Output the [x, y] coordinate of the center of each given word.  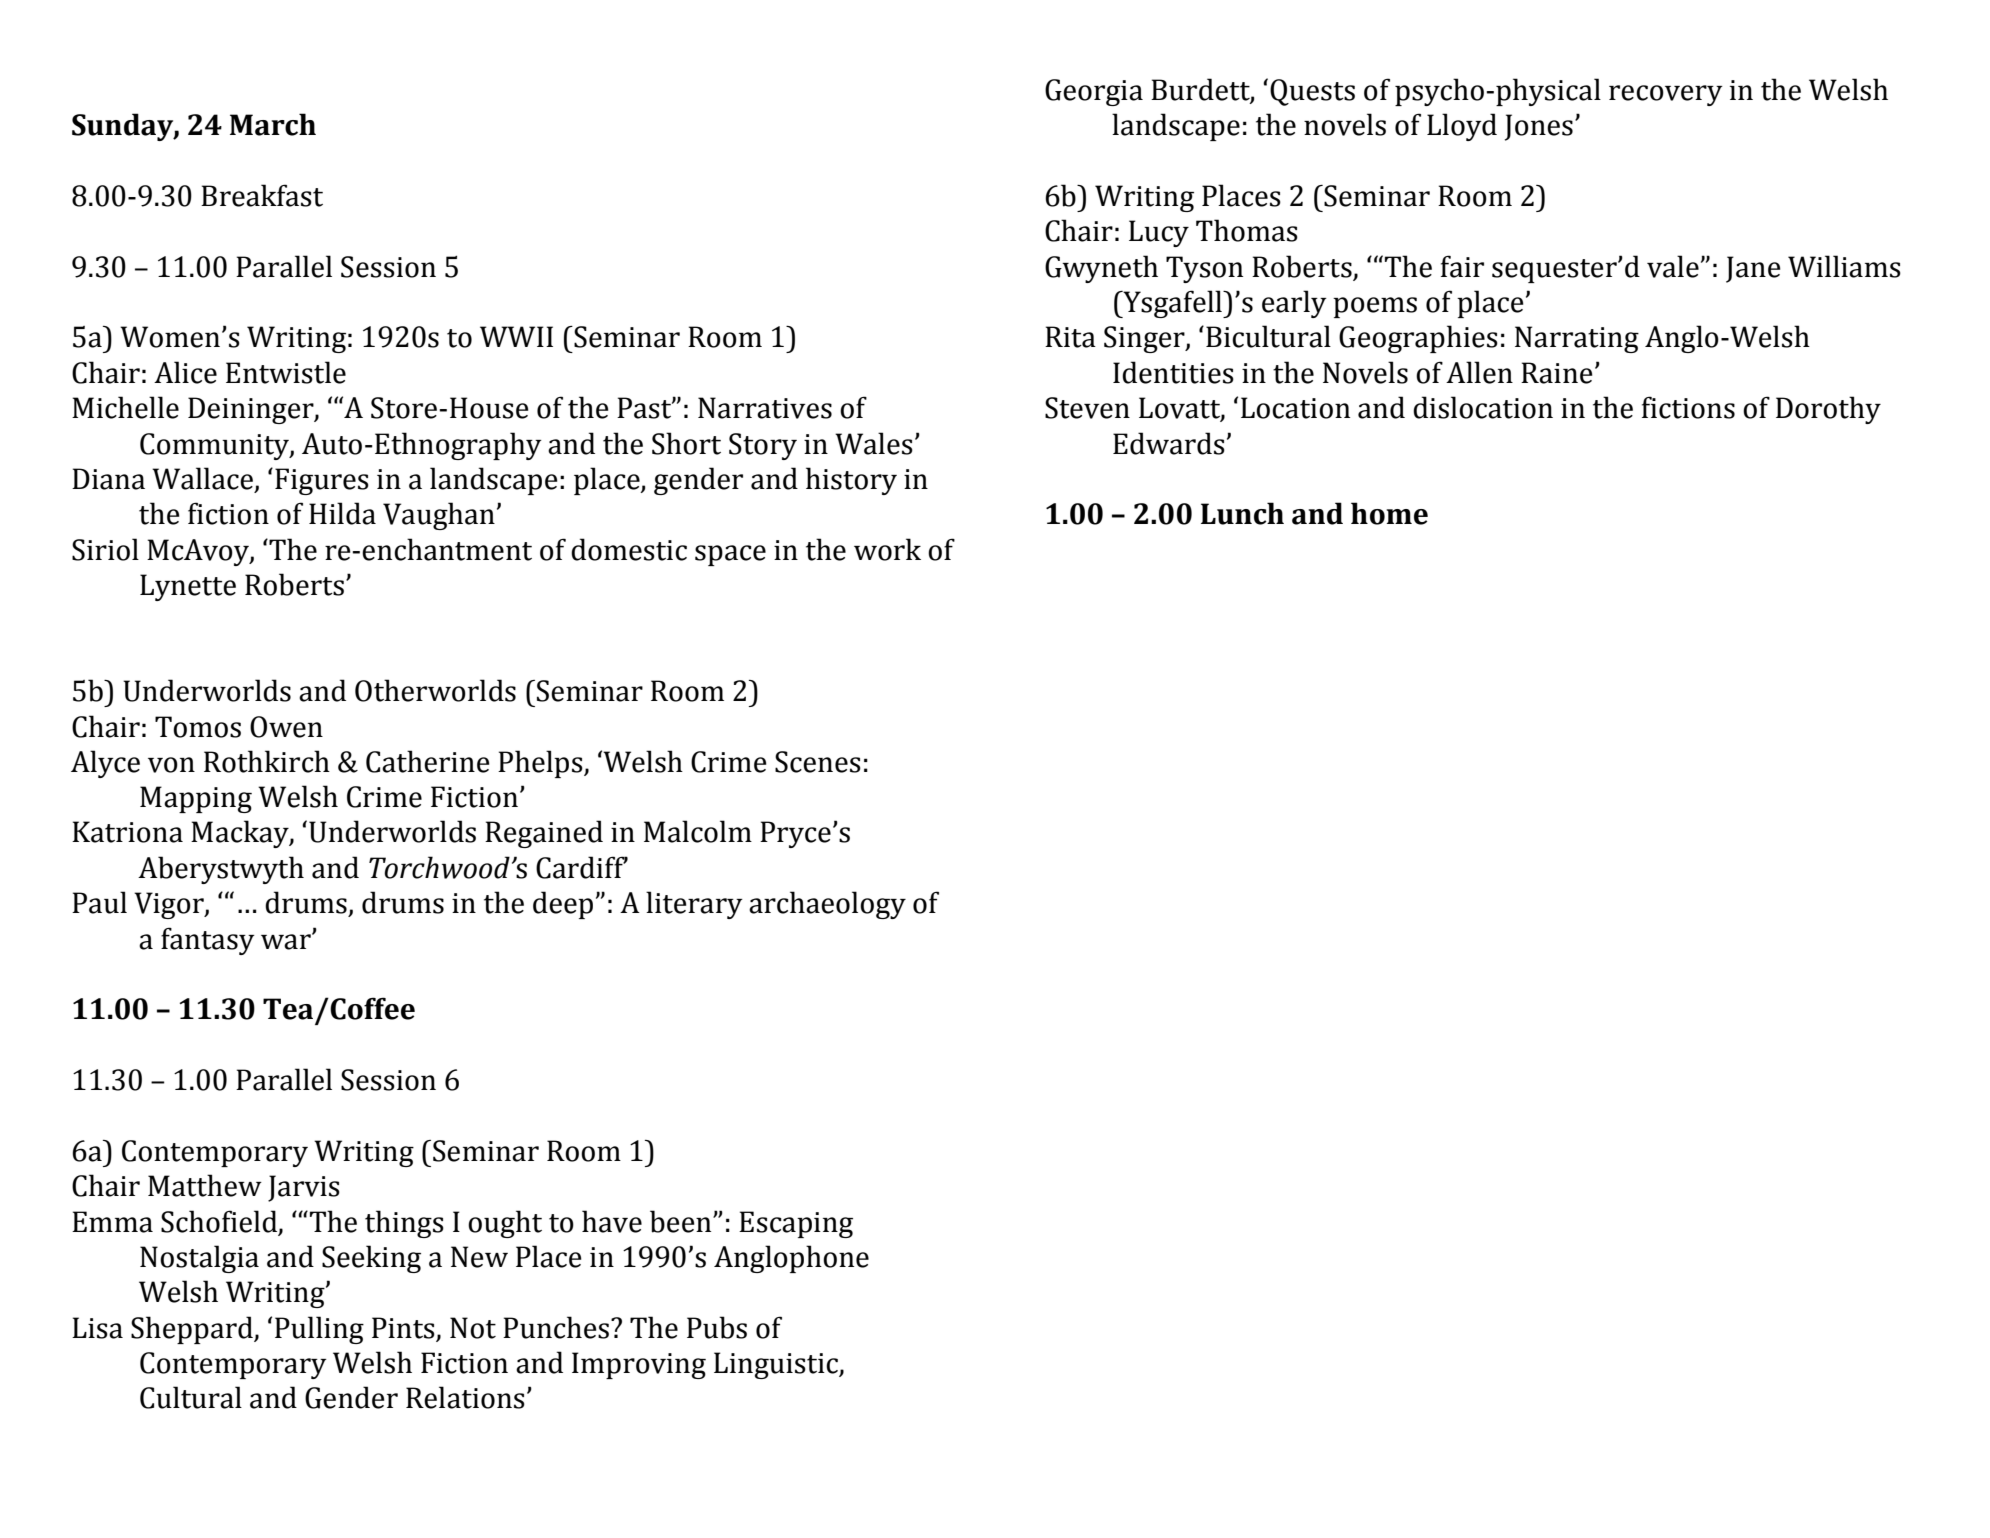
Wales [874, 443]
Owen [286, 727]
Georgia [1094, 92]
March [273, 124]
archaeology [827, 905]
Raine [1557, 373]
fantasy [208, 941]
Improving [639, 1365]
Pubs [717, 1327]
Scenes [818, 762]
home [1389, 513]
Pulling [319, 1330]
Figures [322, 481]
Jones [1539, 127]
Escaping [796, 1224]
